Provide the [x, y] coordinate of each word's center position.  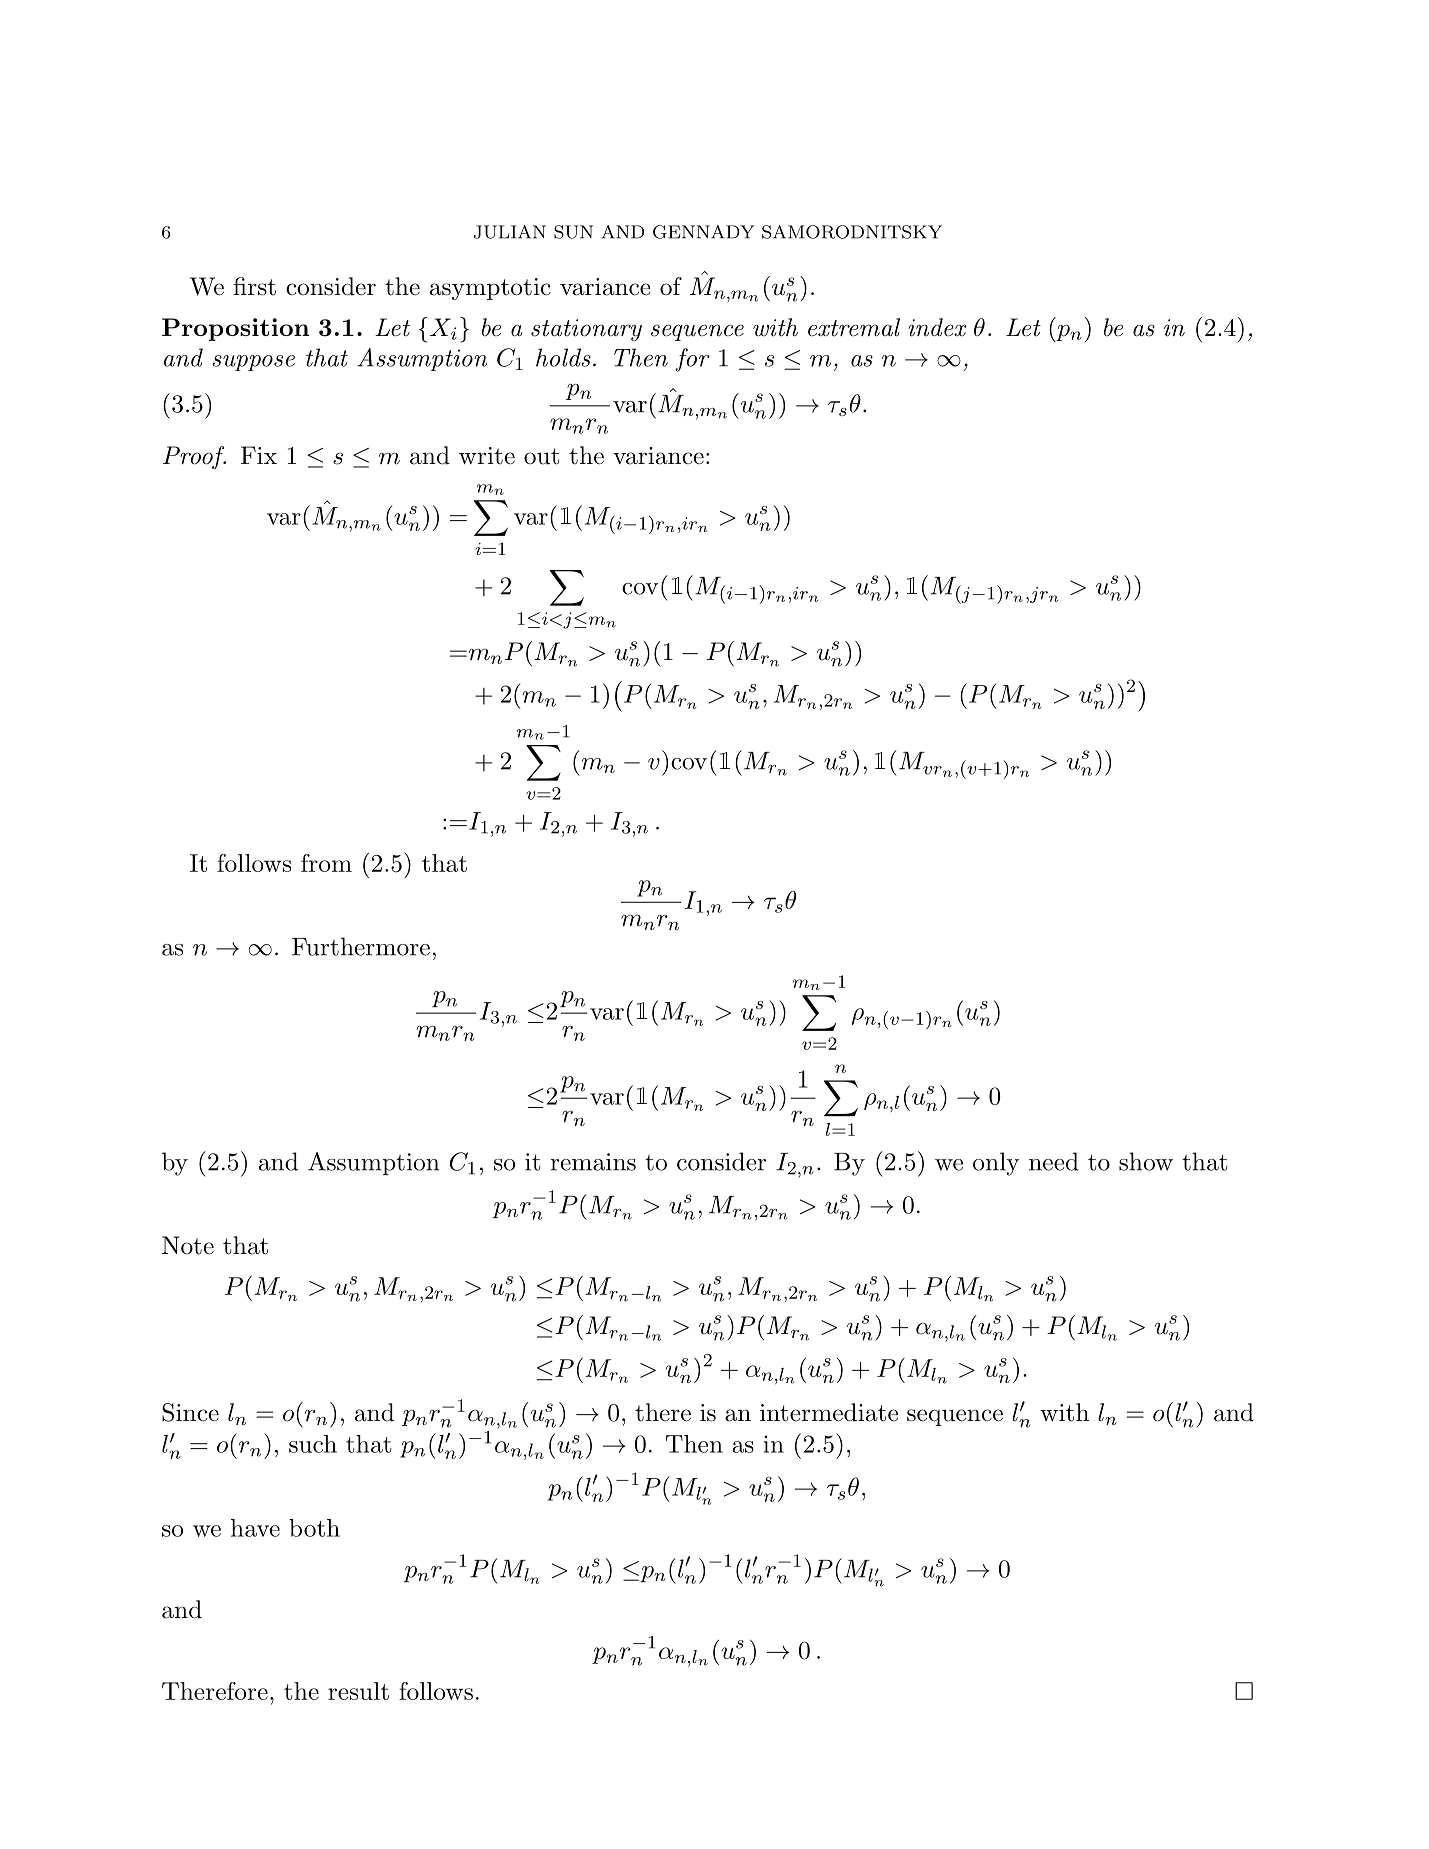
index [937, 327]
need [1054, 1161]
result [358, 1691]
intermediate [829, 1412]
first [254, 286]
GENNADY [704, 232]
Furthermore [361, 946]
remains [593, 1162]
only [996, 1164]
